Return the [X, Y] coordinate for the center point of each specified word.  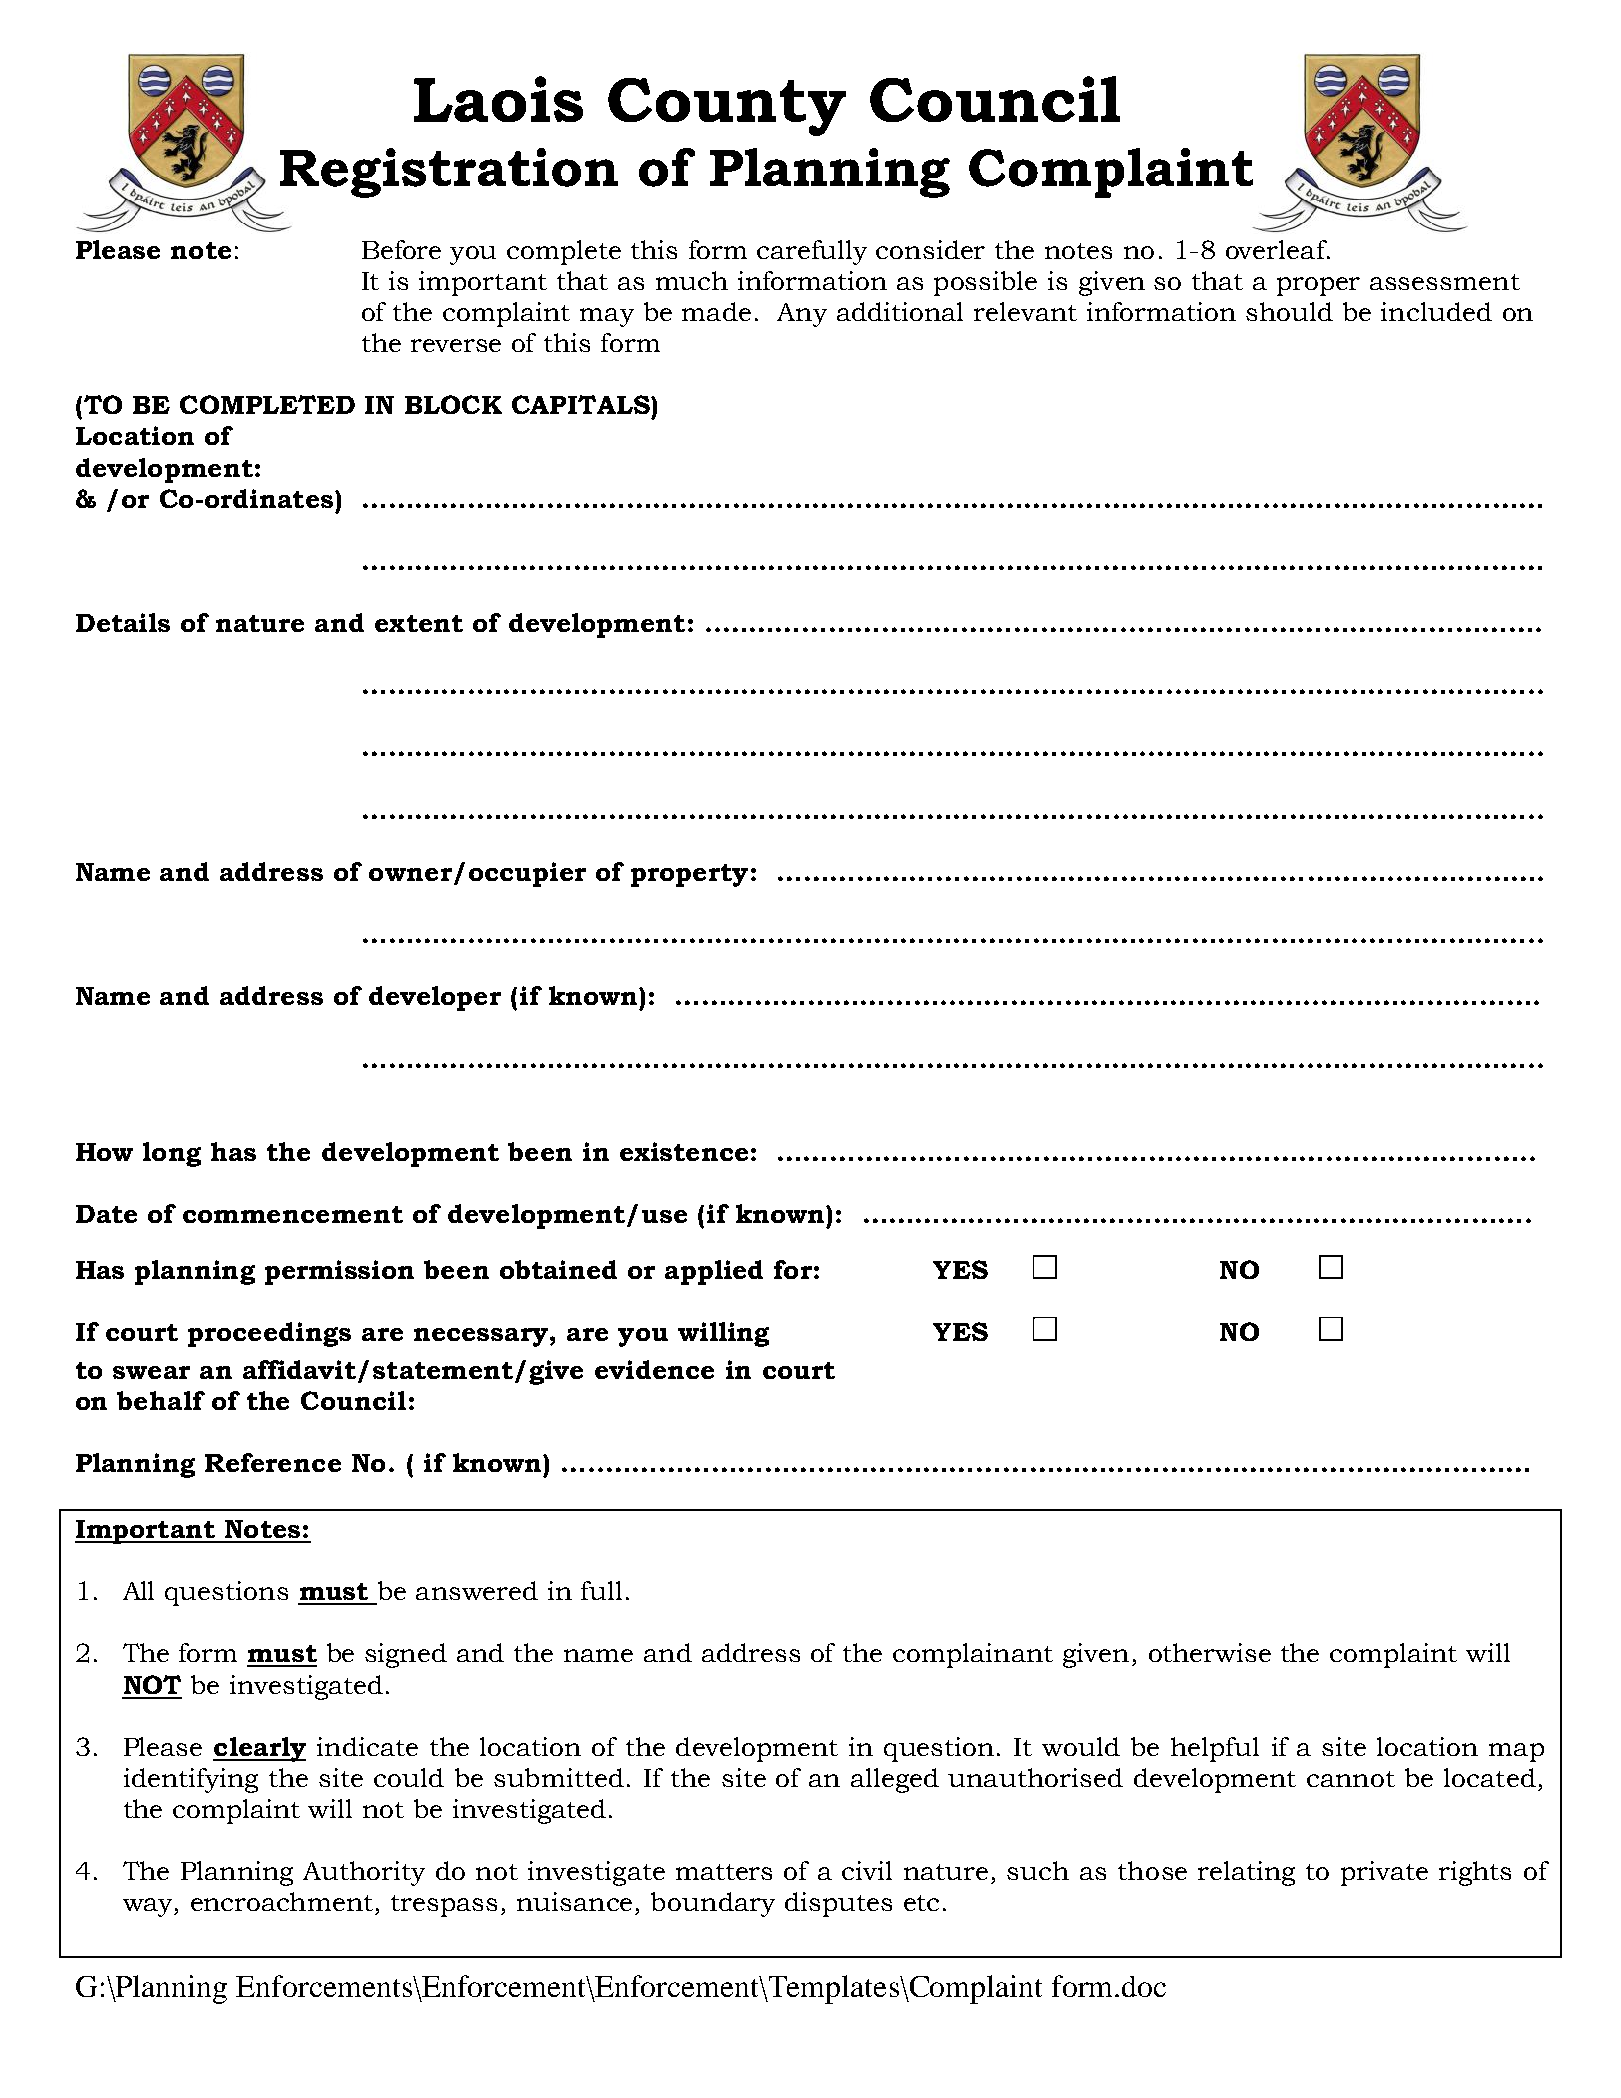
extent [419, 623]
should [1289, 311]
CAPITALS [582, 404]
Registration [449, 173]
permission [339, 1272]
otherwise [1210, 1652]
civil [867, 1870]
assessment [1445, 282]
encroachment [282, 1901]
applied [714, 1272]
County [727, 107]
